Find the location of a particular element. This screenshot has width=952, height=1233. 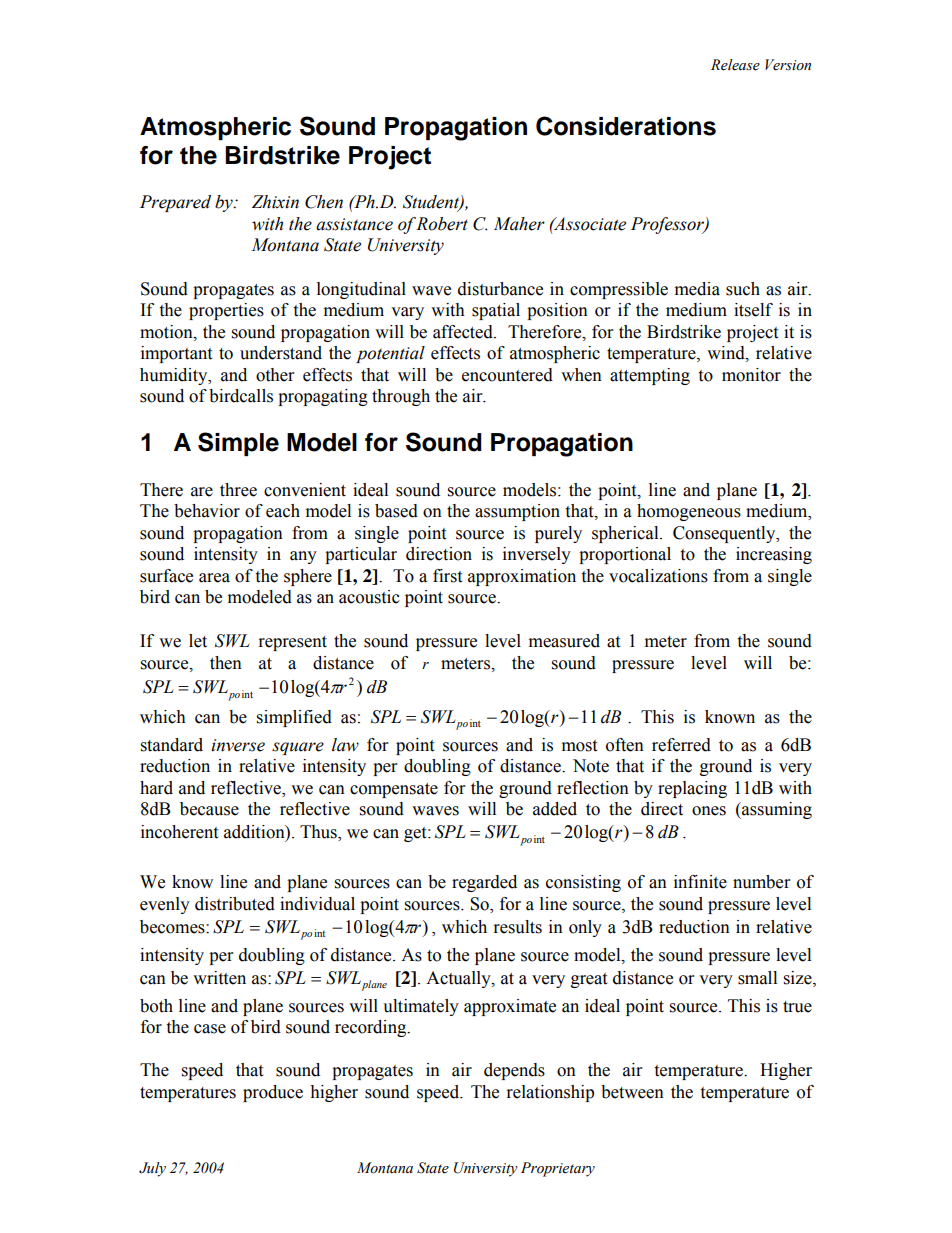

monitor is located at coordinates (751, 375).
